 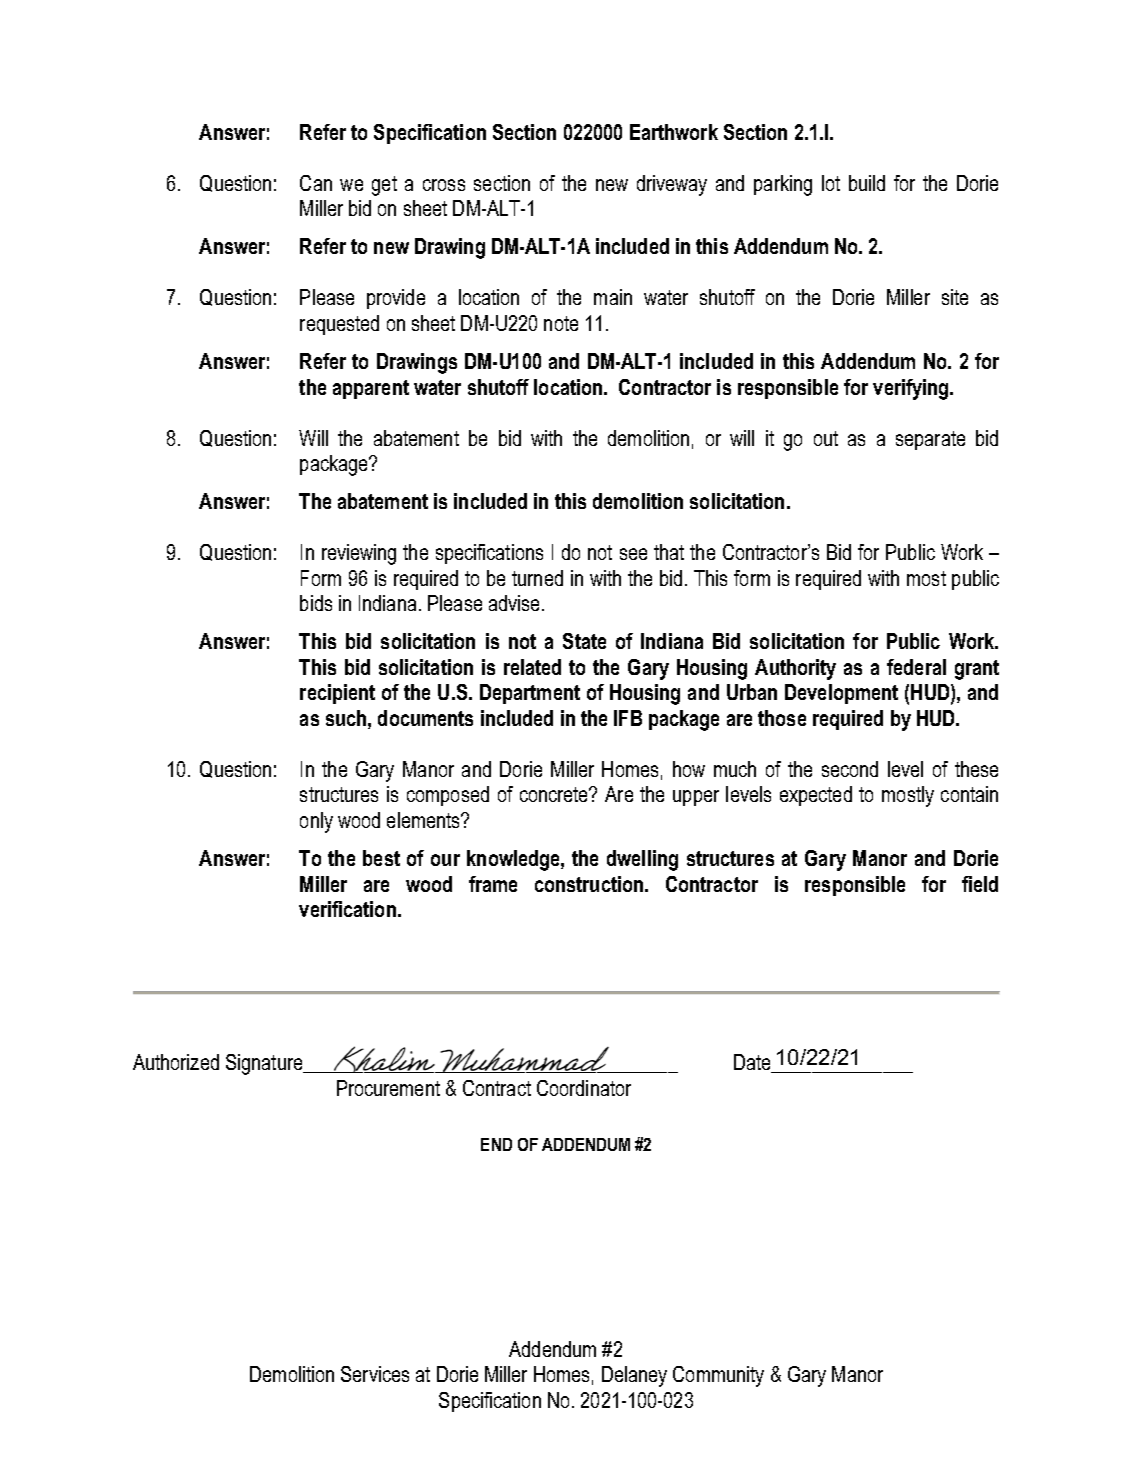 What do you see at coordinates (176, 1062) in the screenshot?
I see `Authorized` at bounding box center [176, 1062].
